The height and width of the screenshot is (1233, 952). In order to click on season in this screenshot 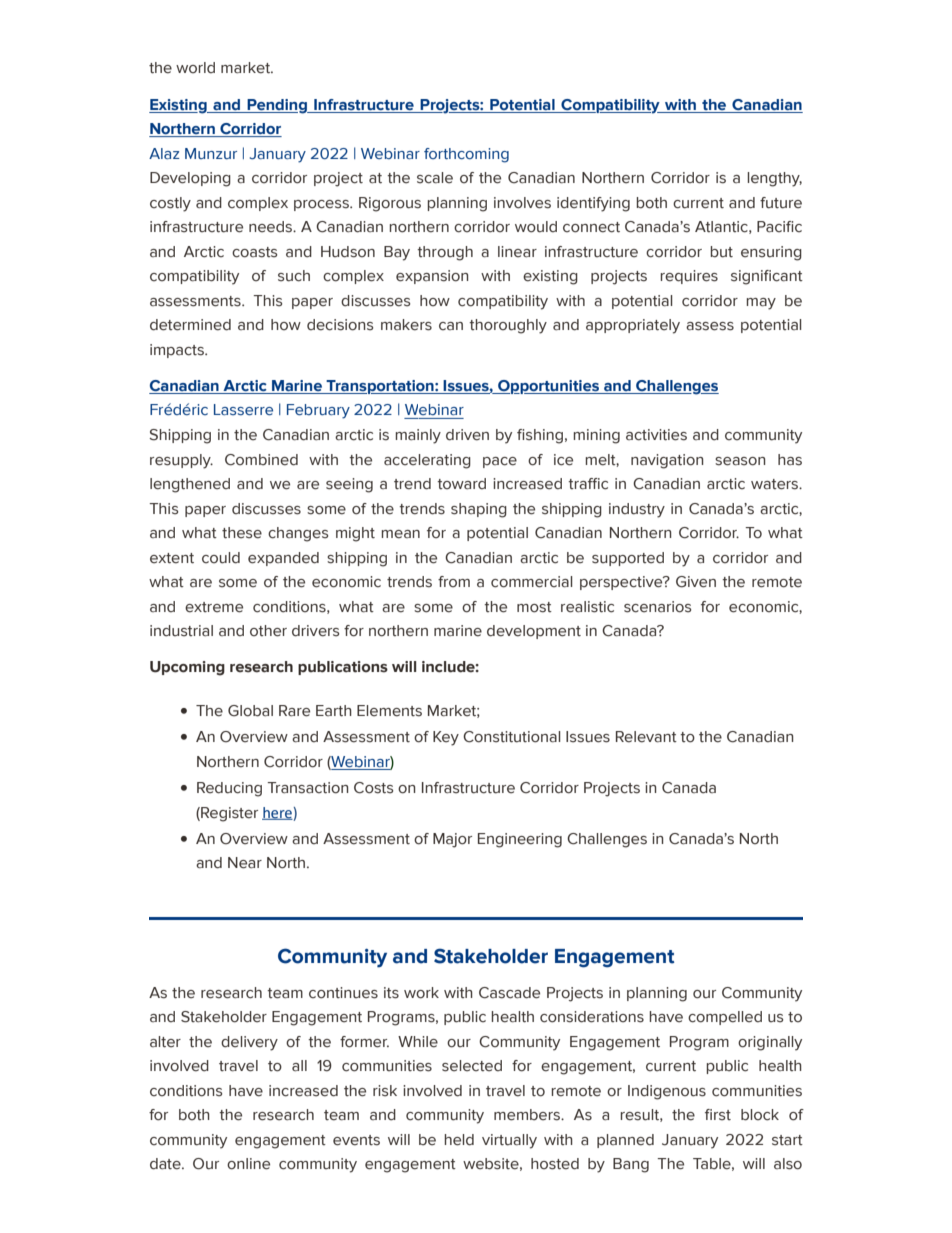, I will do `click(740, 461)`.
